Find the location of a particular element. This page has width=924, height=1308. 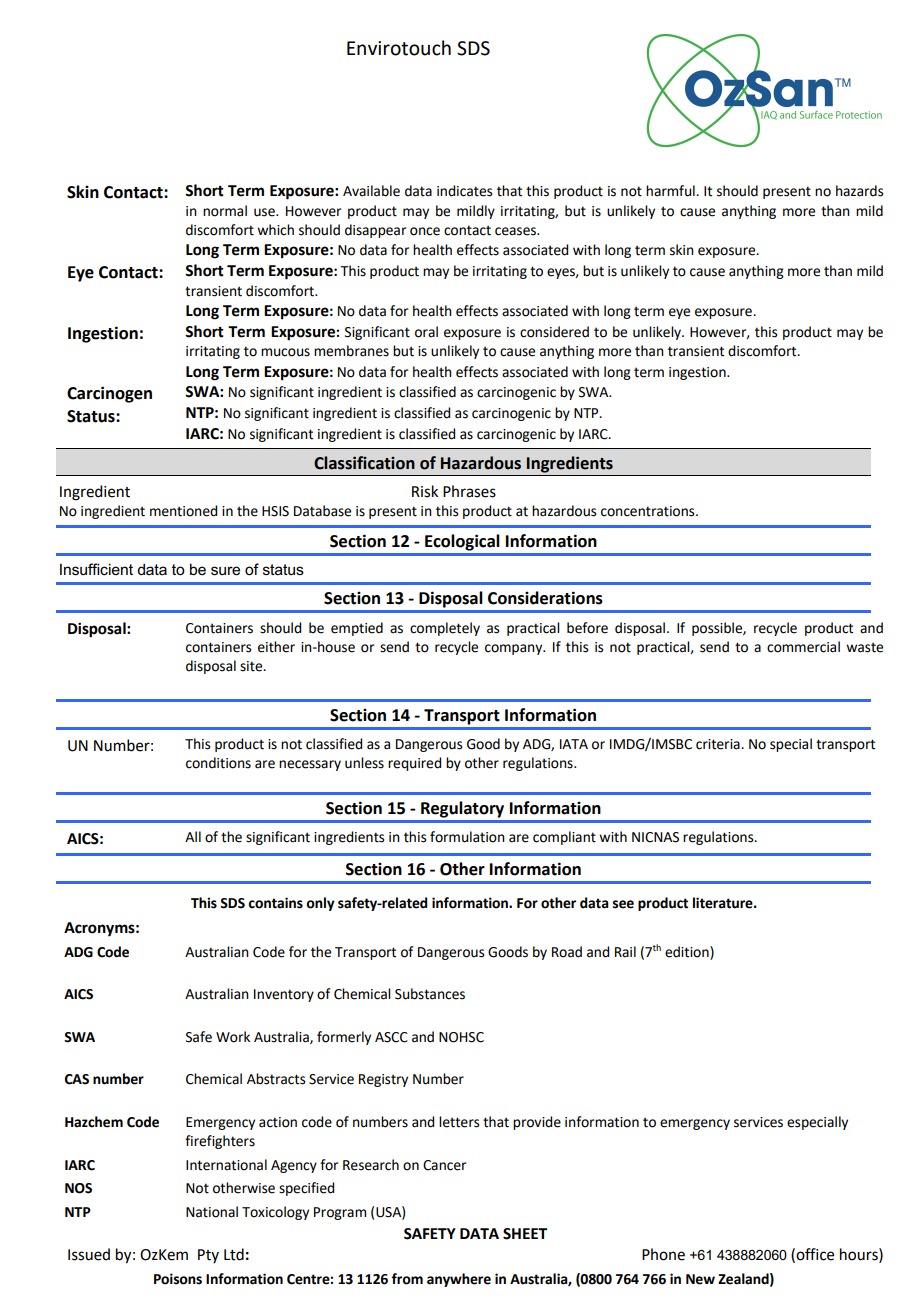

edition is located at coordinates (688, 952).
